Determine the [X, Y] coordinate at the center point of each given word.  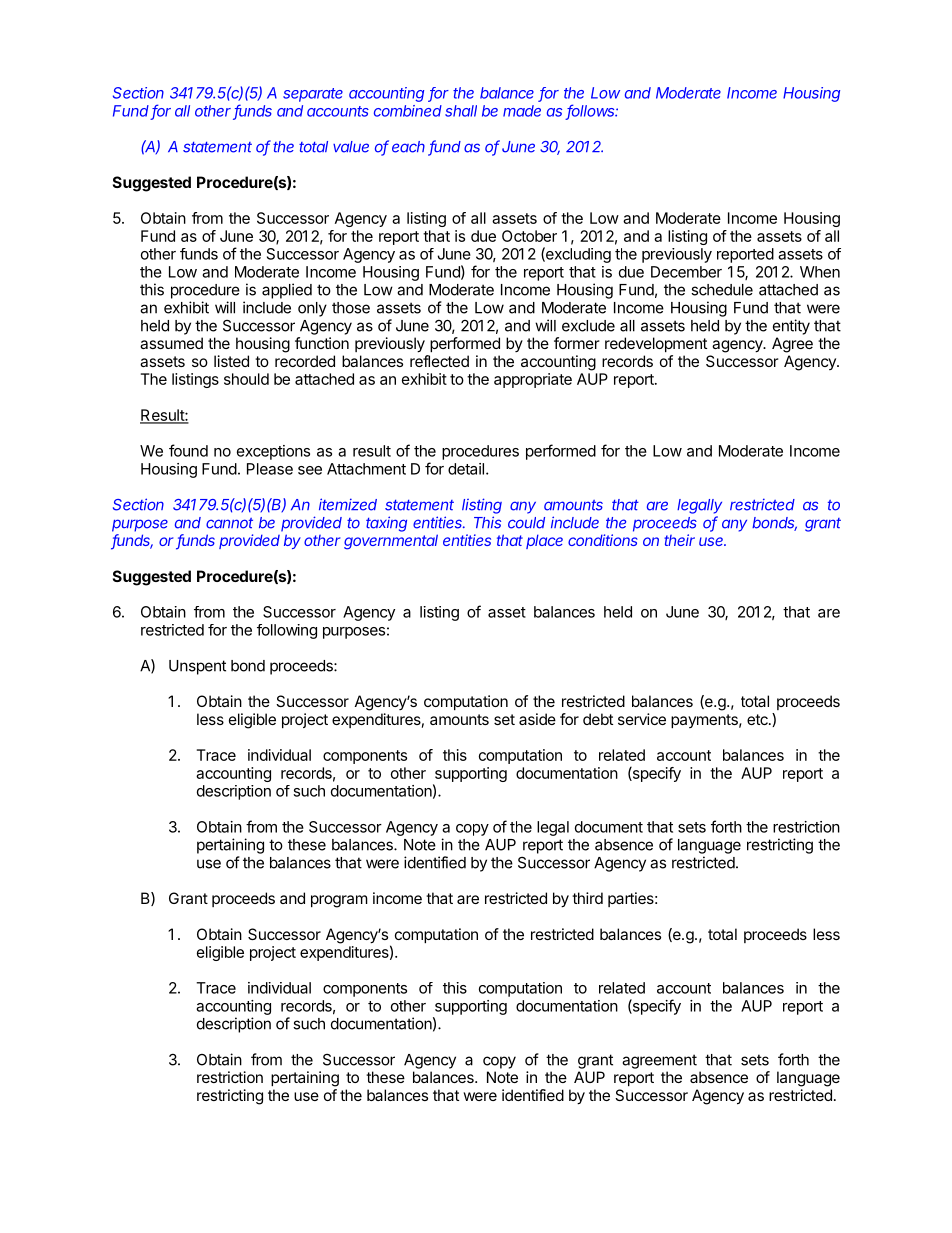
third [587, 898]
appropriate [533, 380]
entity [791, 327]
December [686, 272]
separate [313, 95]
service [642, 719]
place [544, 541]
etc [758, 719]
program [339, 901]
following [287, 631]
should [246, 379]
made [522, 111]
